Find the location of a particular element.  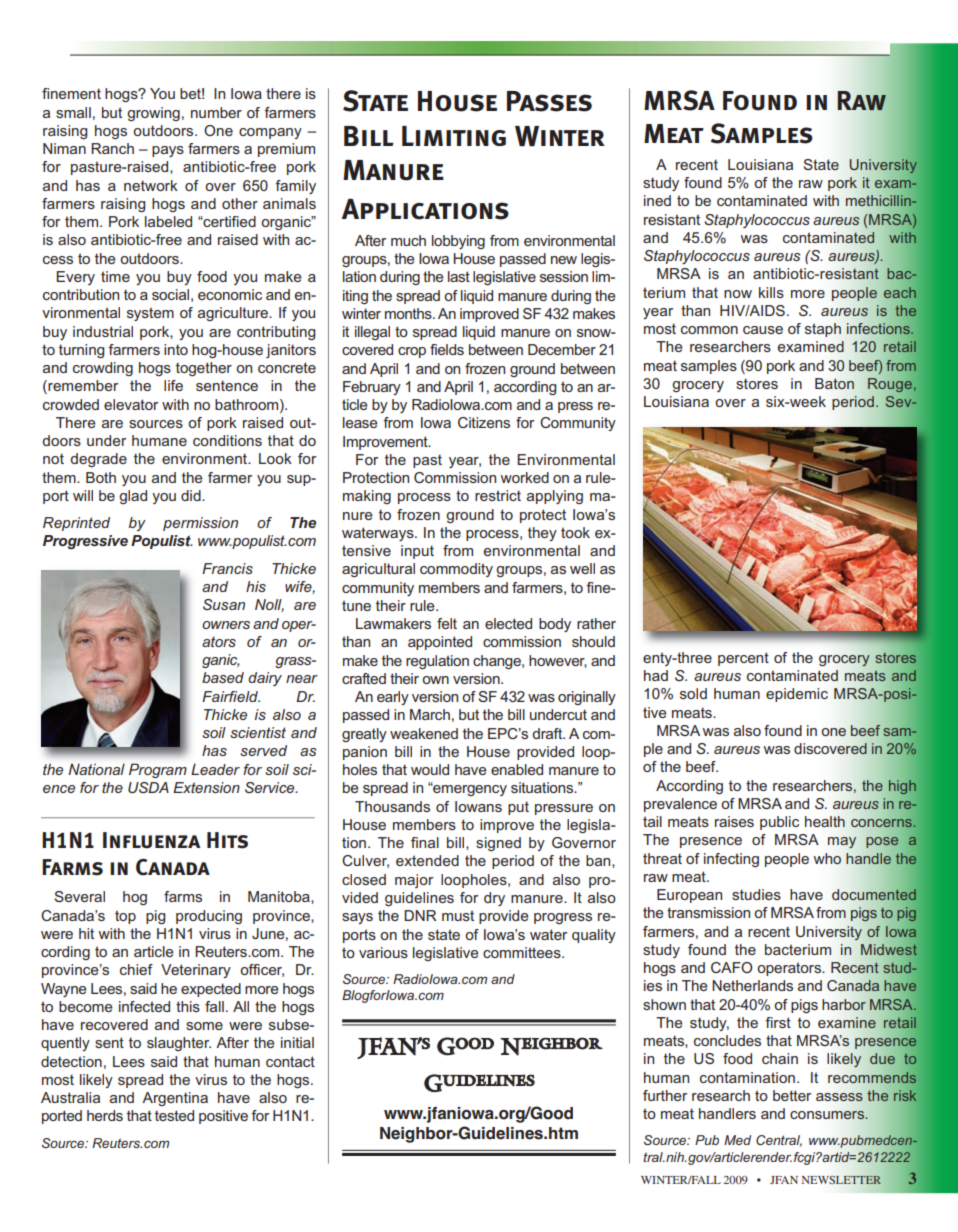

NEWSLETTER is located at coordinates (842, 1179).
